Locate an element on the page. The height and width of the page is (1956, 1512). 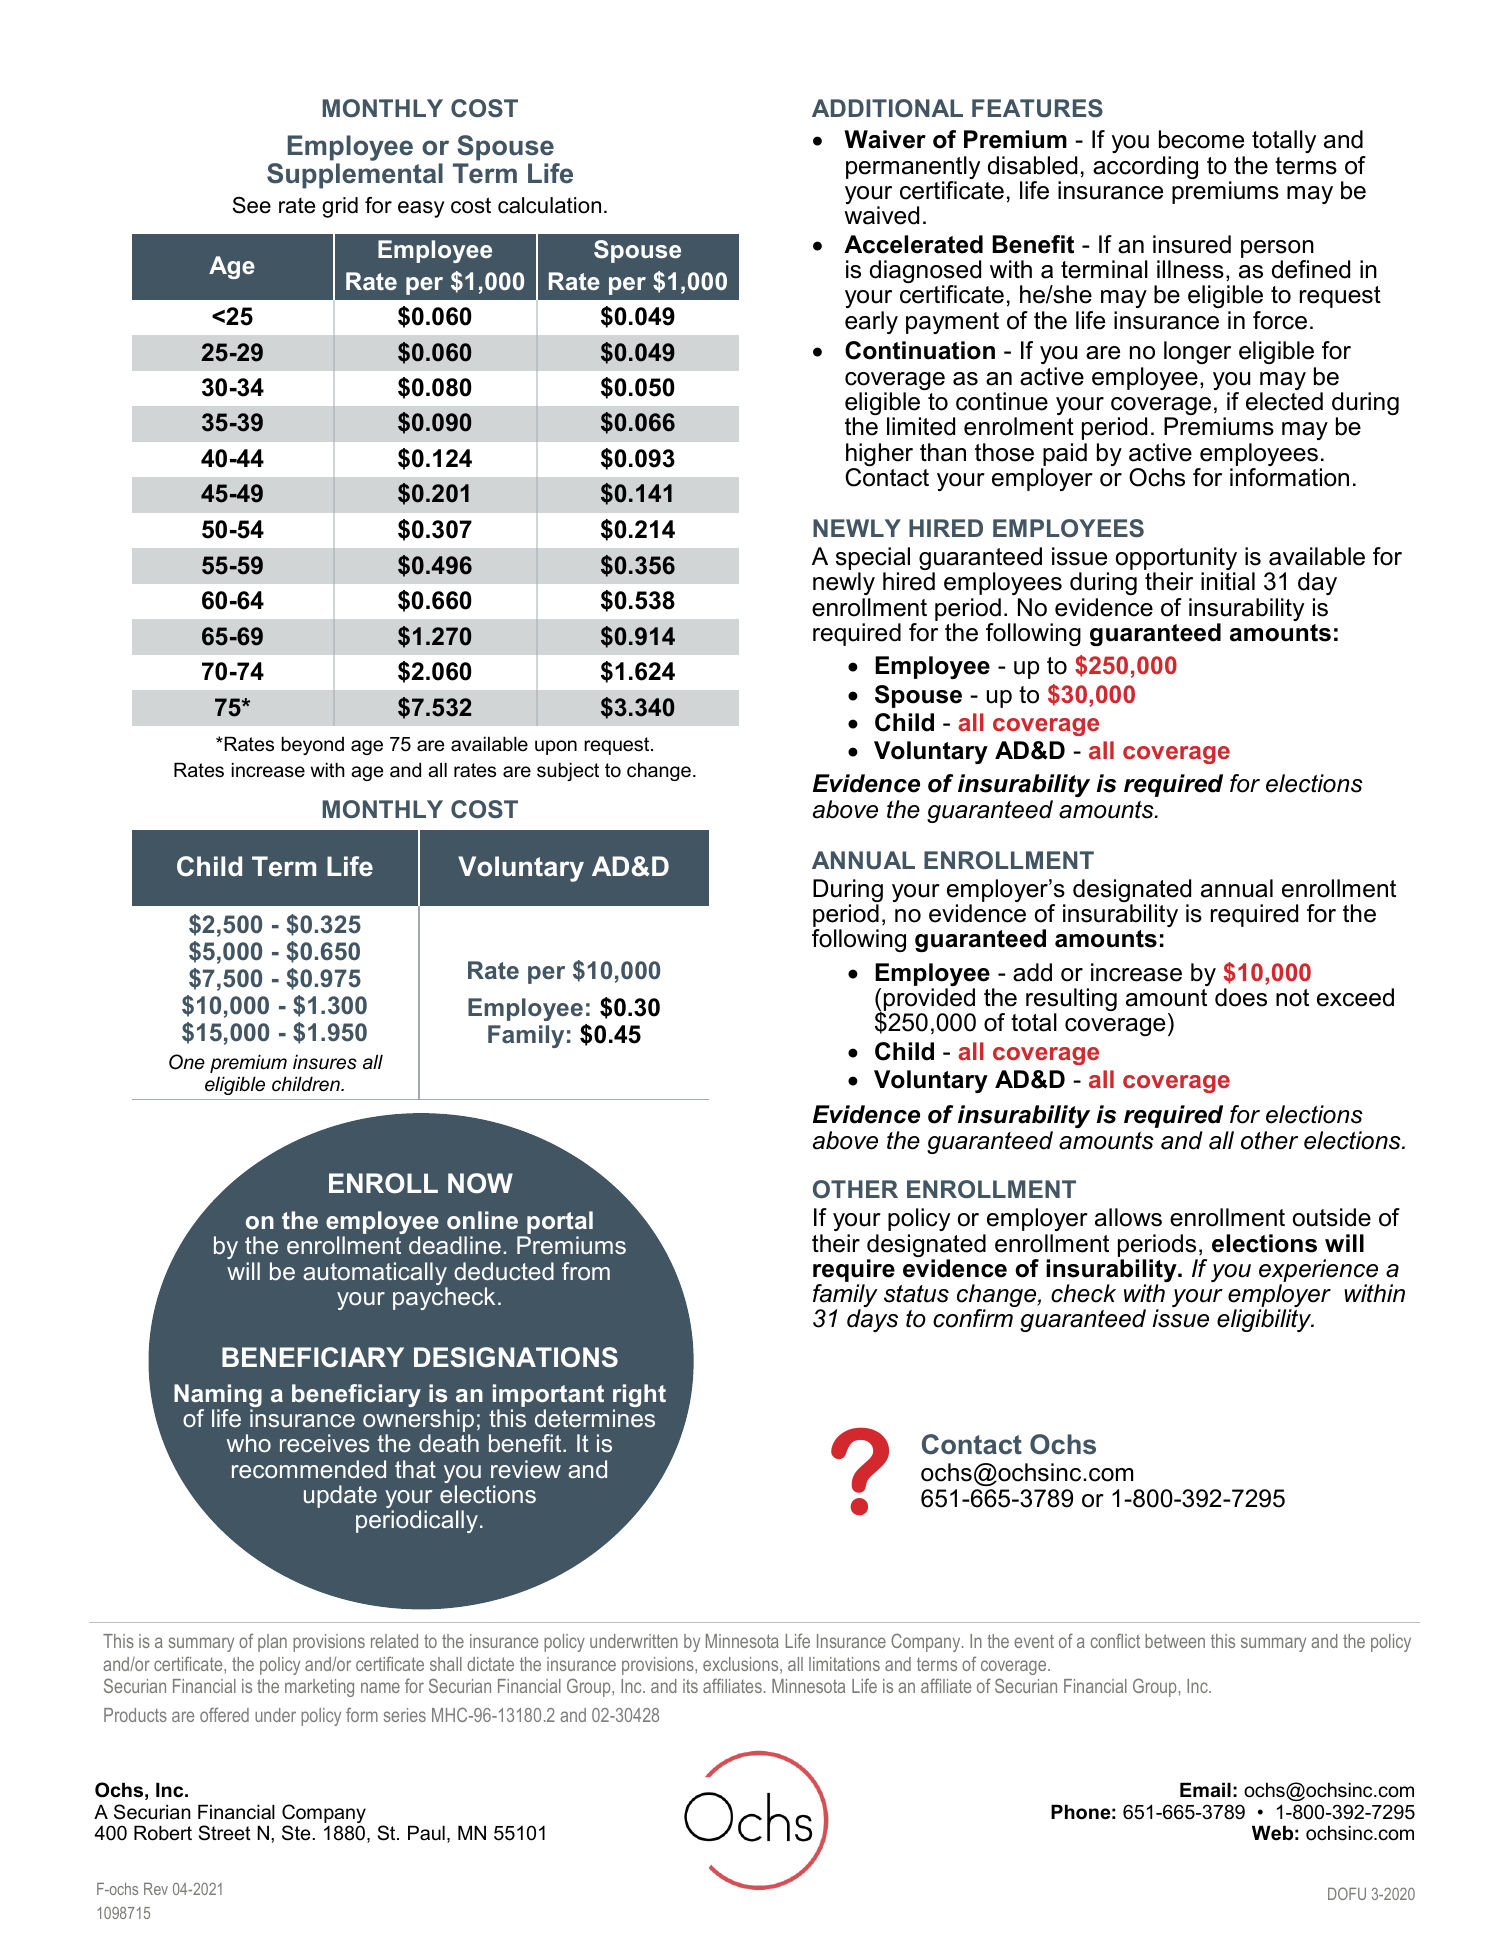
See is located at coordinates (252, 205).
